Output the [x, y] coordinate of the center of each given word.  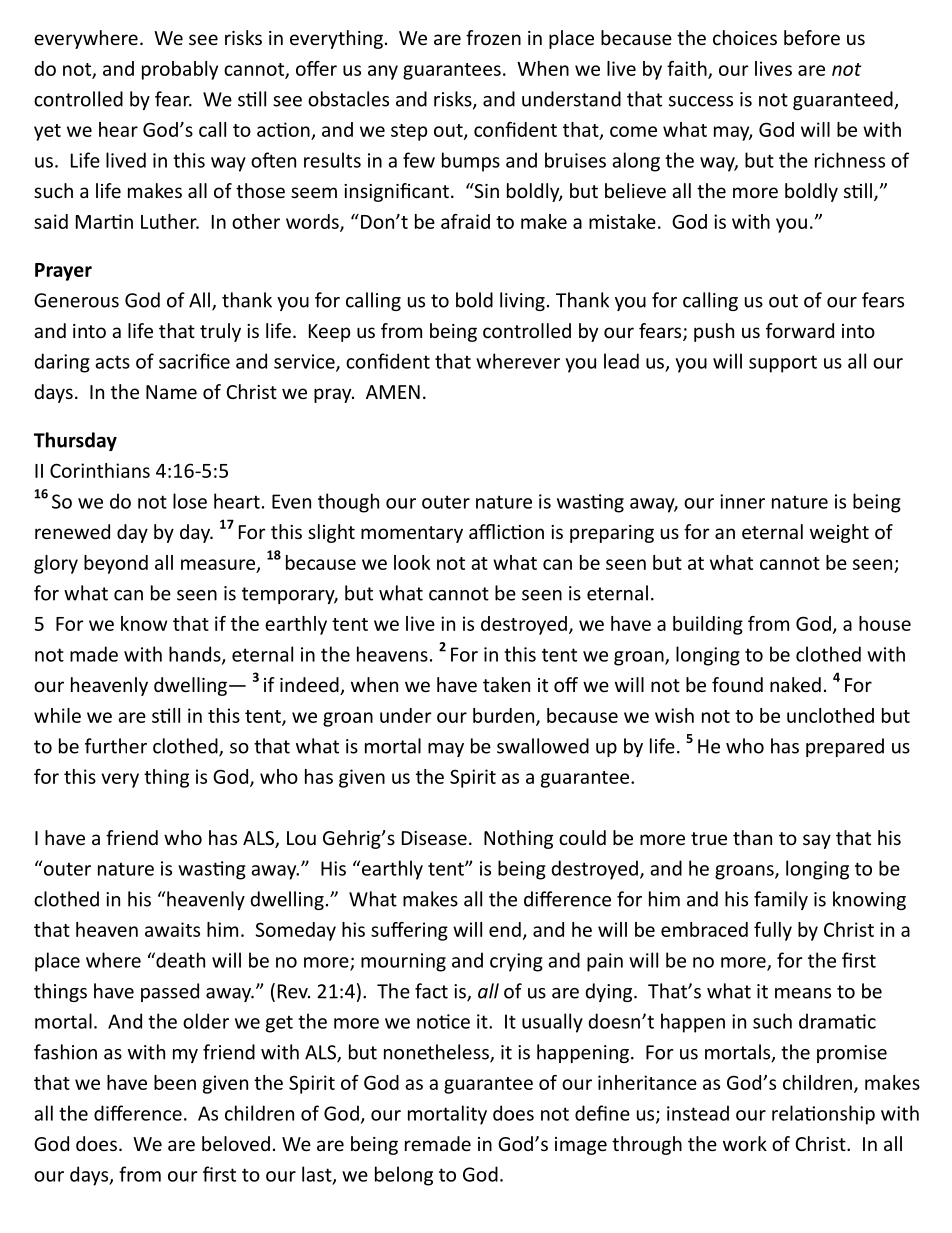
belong [404, 1176]
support [783, 364]
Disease [434, 838]
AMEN [393, 392]
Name [171, 392]
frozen [493, 37]
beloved [236, 1143]
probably [180, 70]
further [116, 746]
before [812, 37]
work [745, 1143]
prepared [845, 747]
